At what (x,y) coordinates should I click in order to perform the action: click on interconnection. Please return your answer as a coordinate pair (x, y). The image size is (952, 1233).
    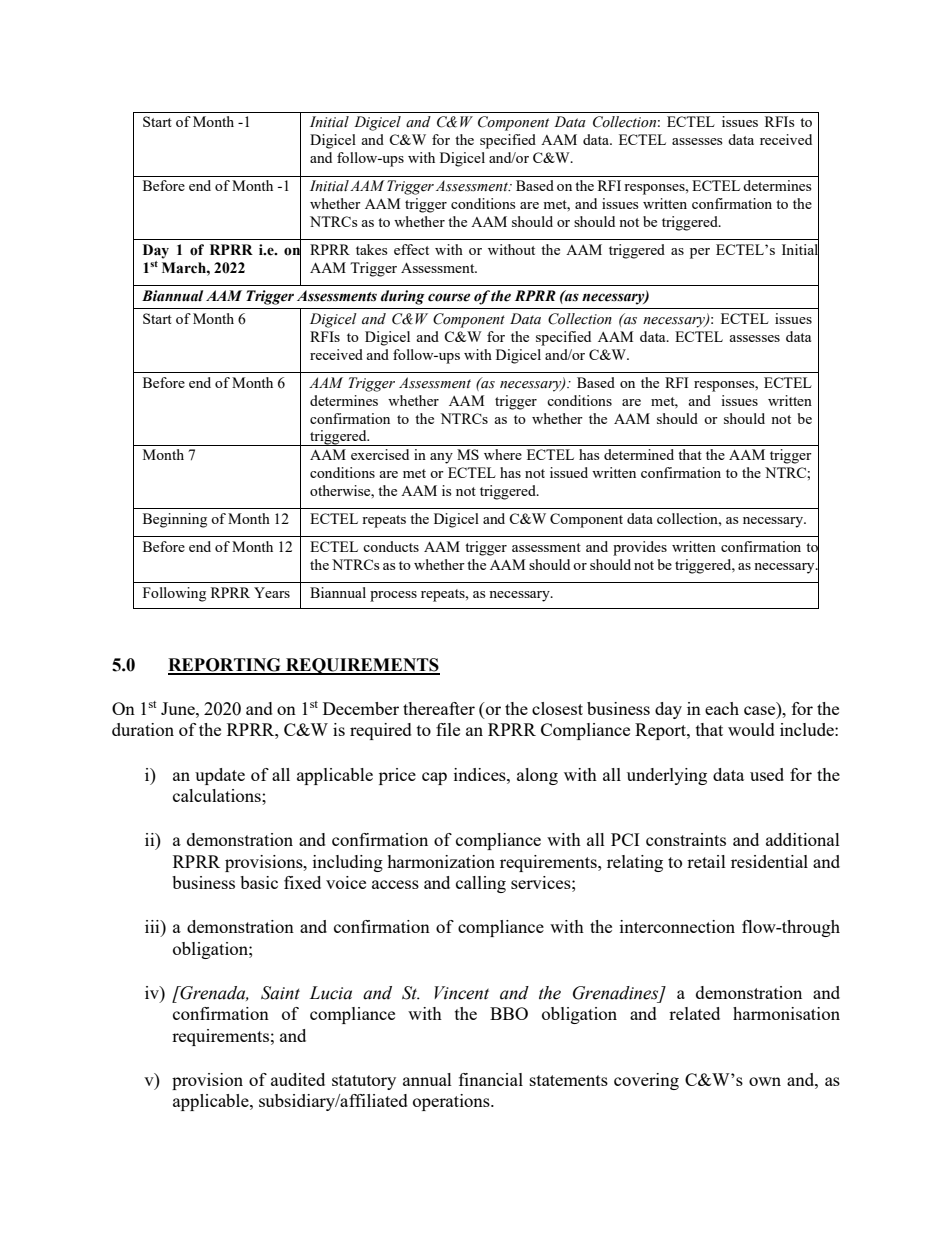
    Looking at the image, I should click on (677, 926).
